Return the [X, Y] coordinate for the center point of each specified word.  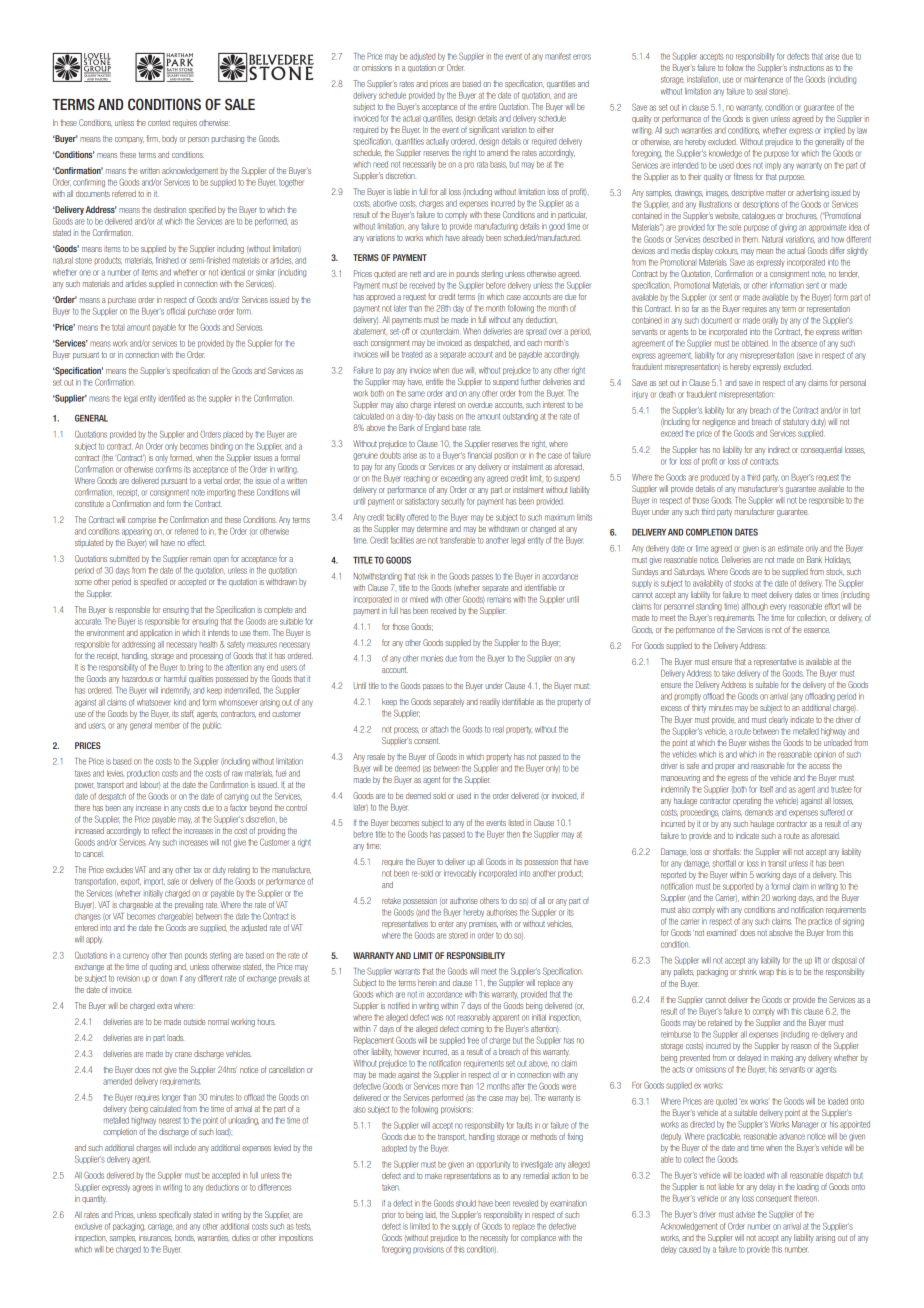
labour [150, 785]
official [176, 311]
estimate [790, 548]
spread [536, 332]
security [453, 502]
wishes [759, 742]
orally [770, 321]
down [169, 978]
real [498, 729]
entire [488, 106]
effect [196, 542]
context [159, 123]
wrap [766, 973]
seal [761, 91]
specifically [175, 1215]
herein [427, 982]
